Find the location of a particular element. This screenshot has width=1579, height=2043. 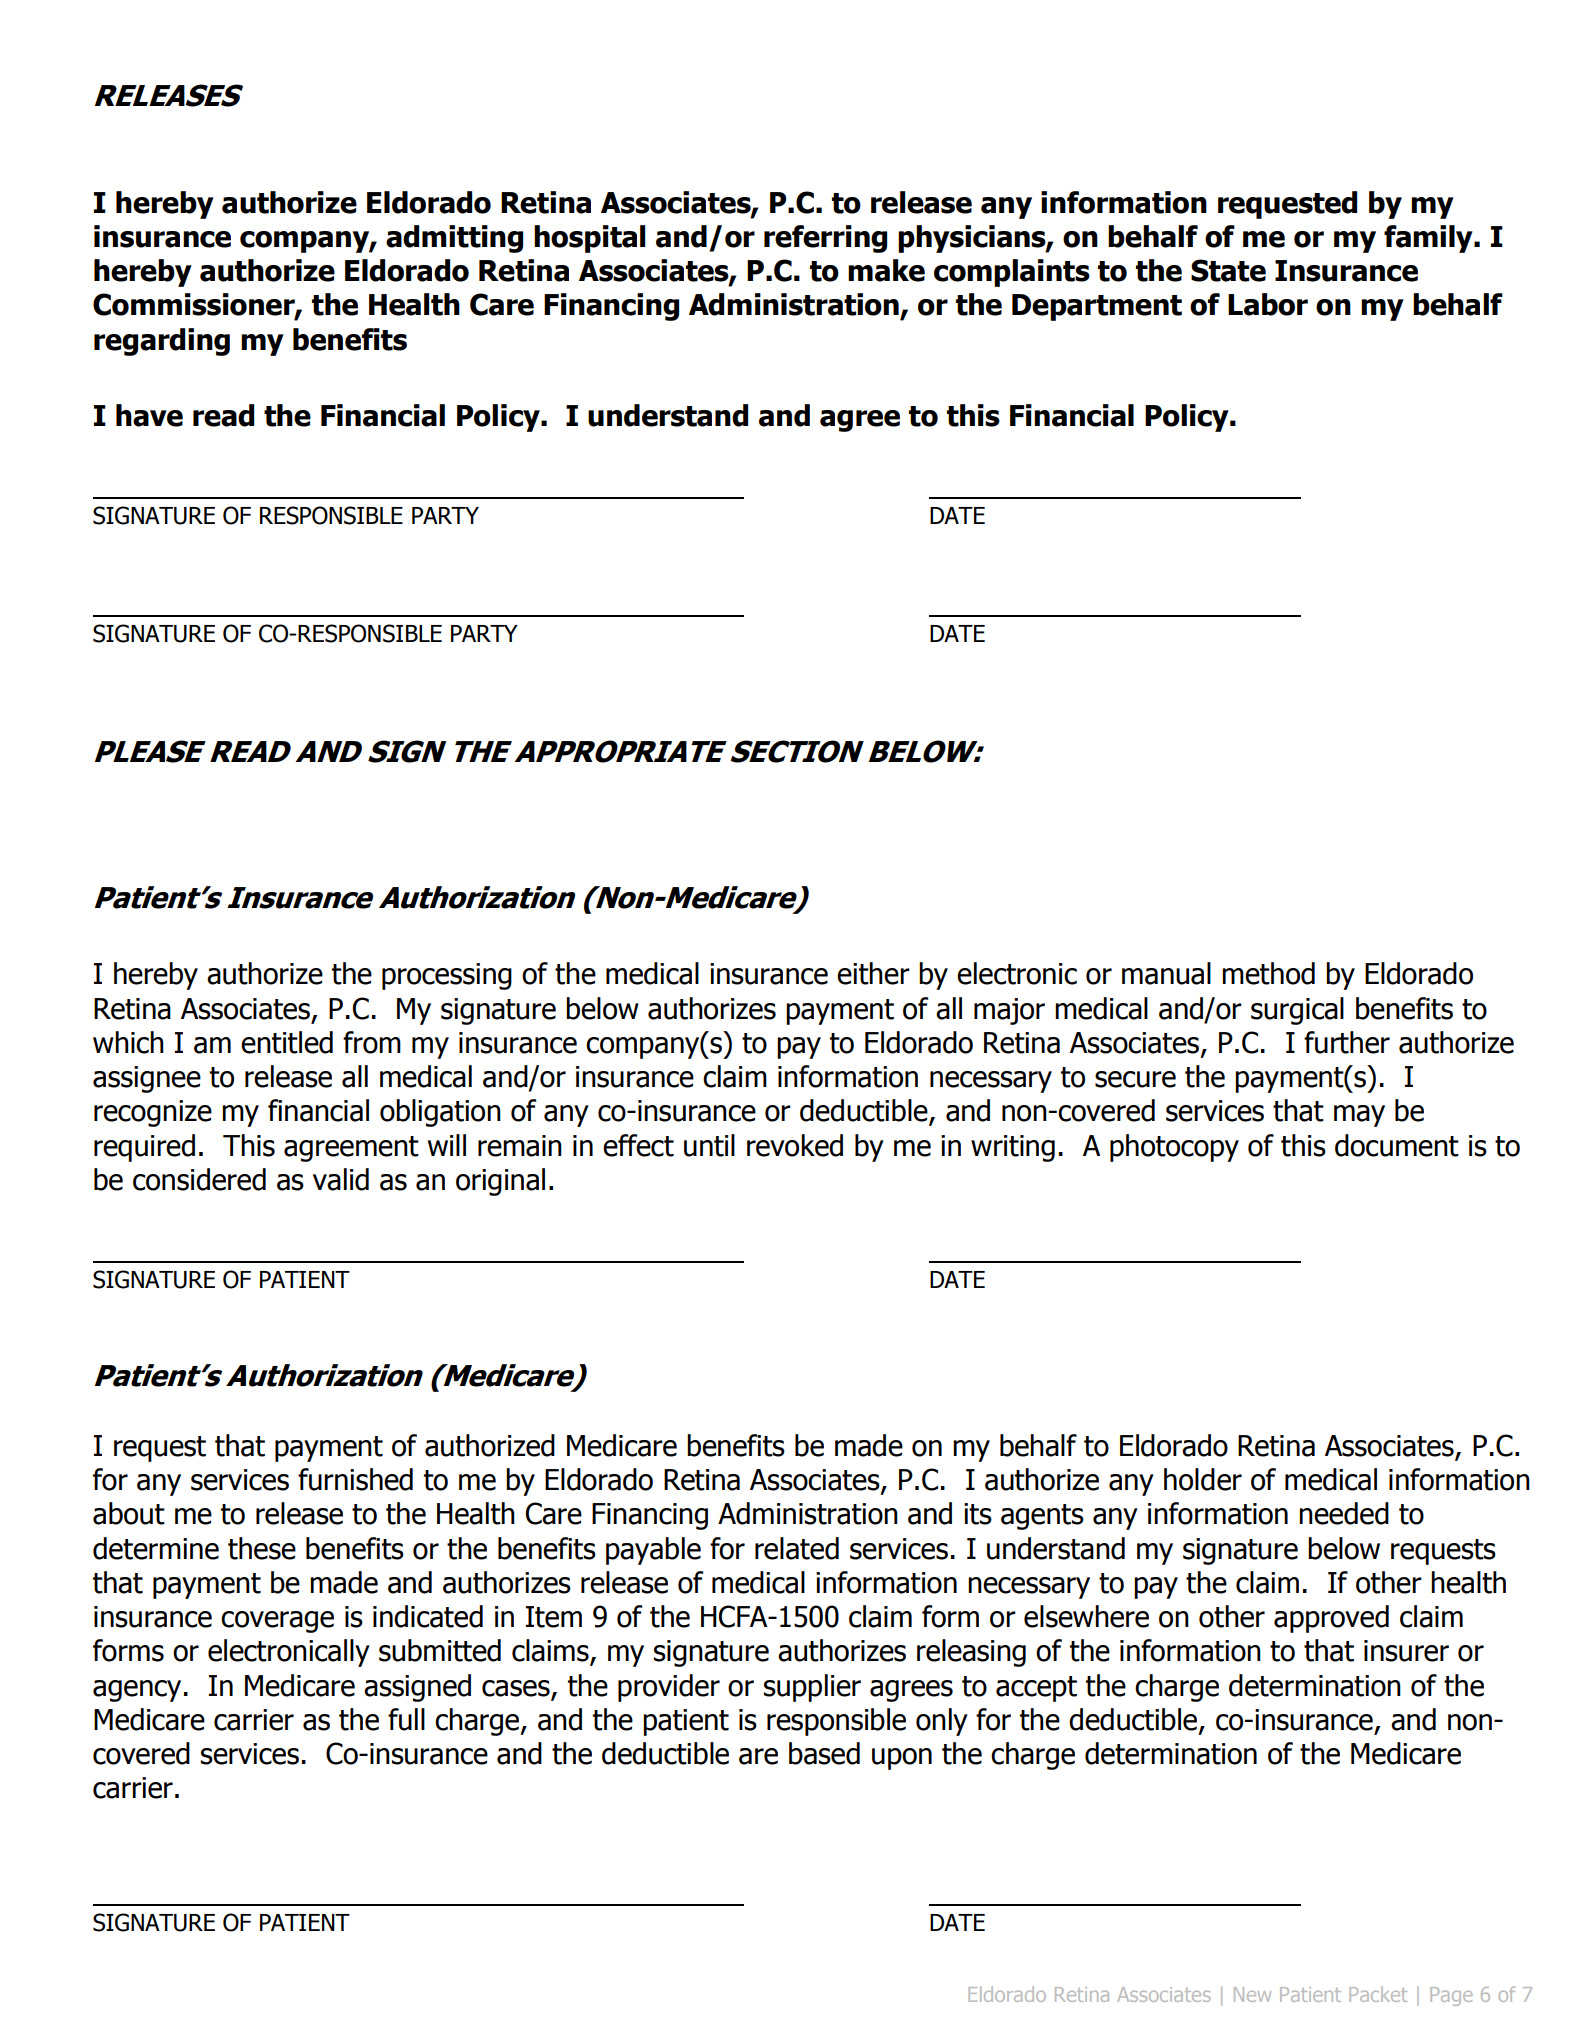

based is located at coordinates (824, 1753).
